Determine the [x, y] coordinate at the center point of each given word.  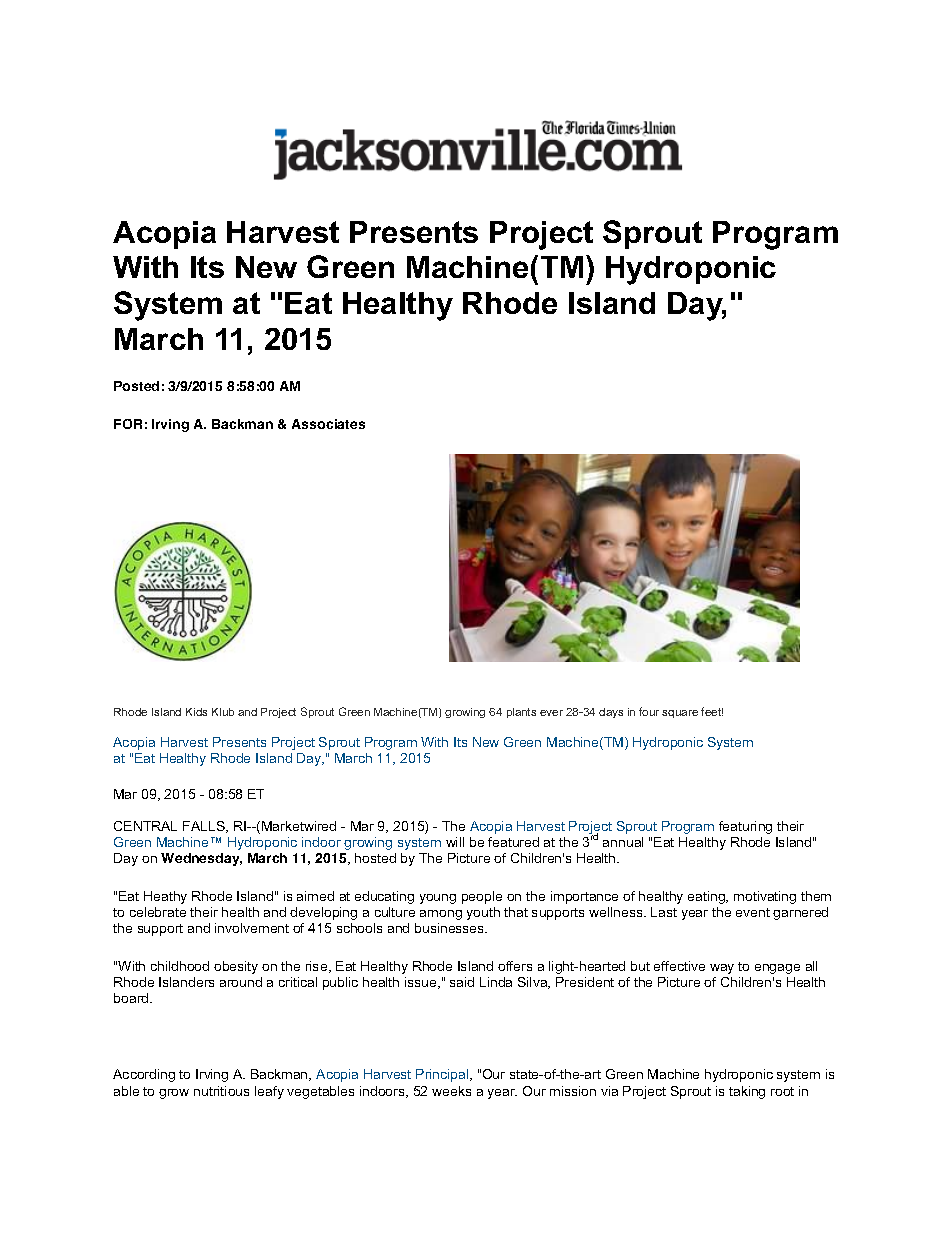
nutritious [221, 1091]
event [753, 912]
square [680, 714]
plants [521, 713]
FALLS [205, 827]
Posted [136, 386]
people [482, 897]
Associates [328, 424]
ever [551, 713]
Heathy [165, 897]
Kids [196, 712]
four [649, 711]
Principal [443, 1075]
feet [712, 711]
